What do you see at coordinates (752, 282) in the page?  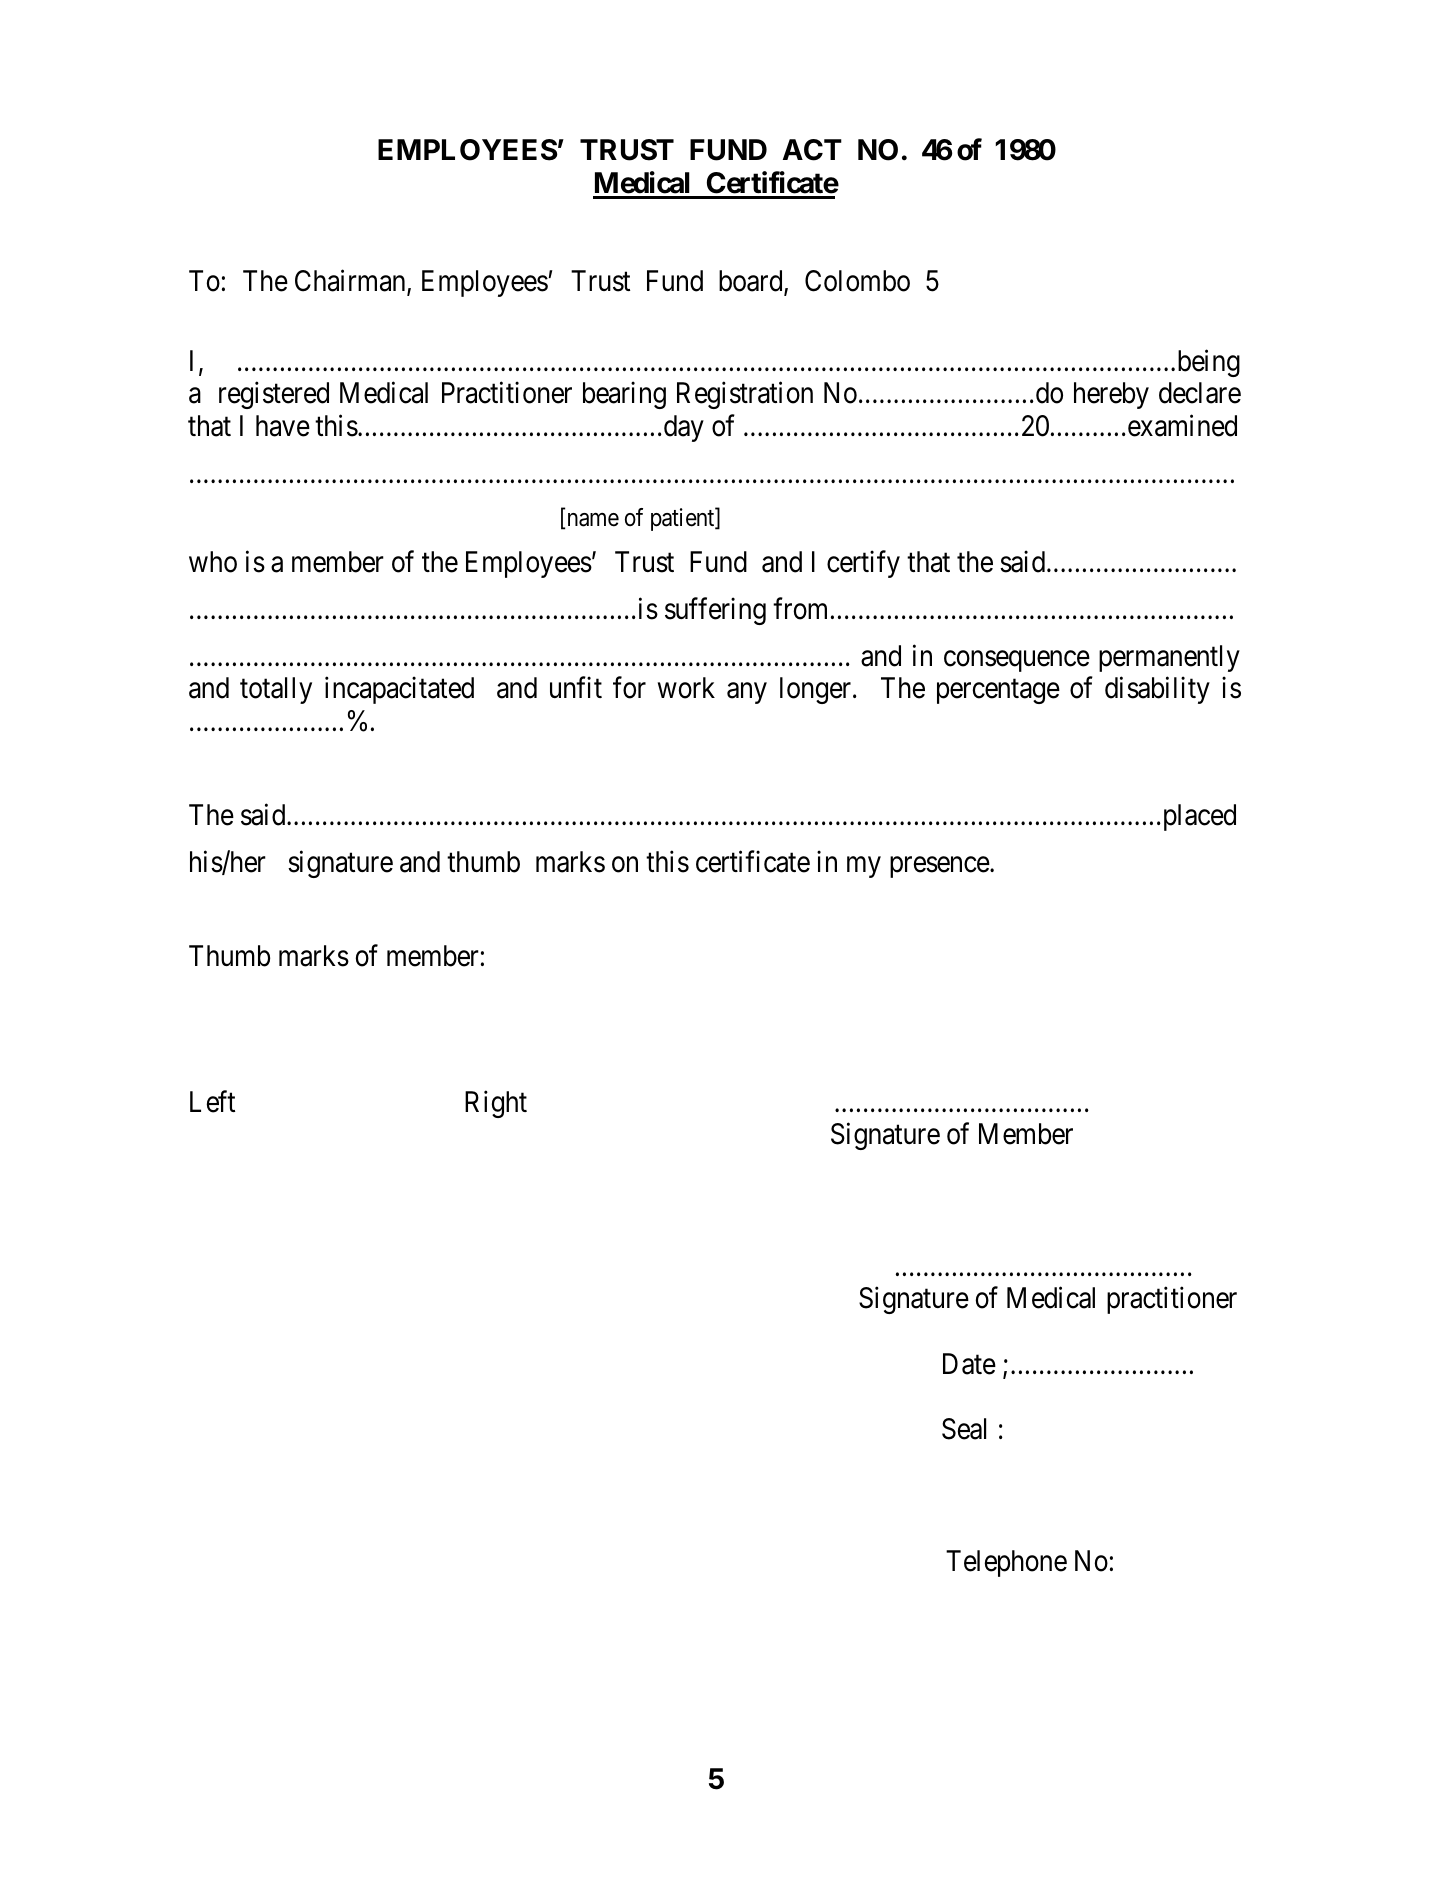 I see `board` at bounding box center [752, 282].
